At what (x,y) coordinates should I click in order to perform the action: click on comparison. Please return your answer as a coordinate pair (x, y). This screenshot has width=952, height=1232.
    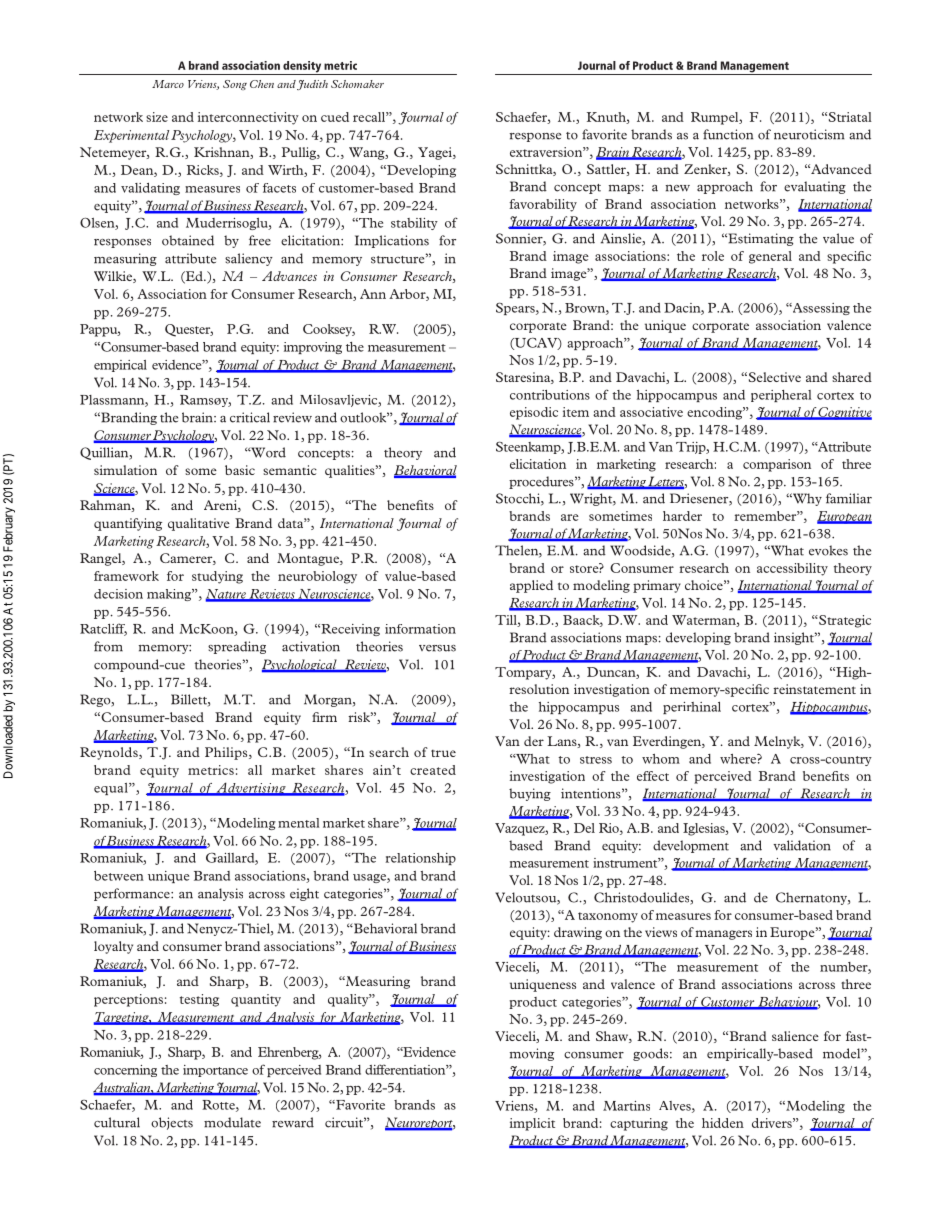
    Looking at the image, I should click on (777, 465).
